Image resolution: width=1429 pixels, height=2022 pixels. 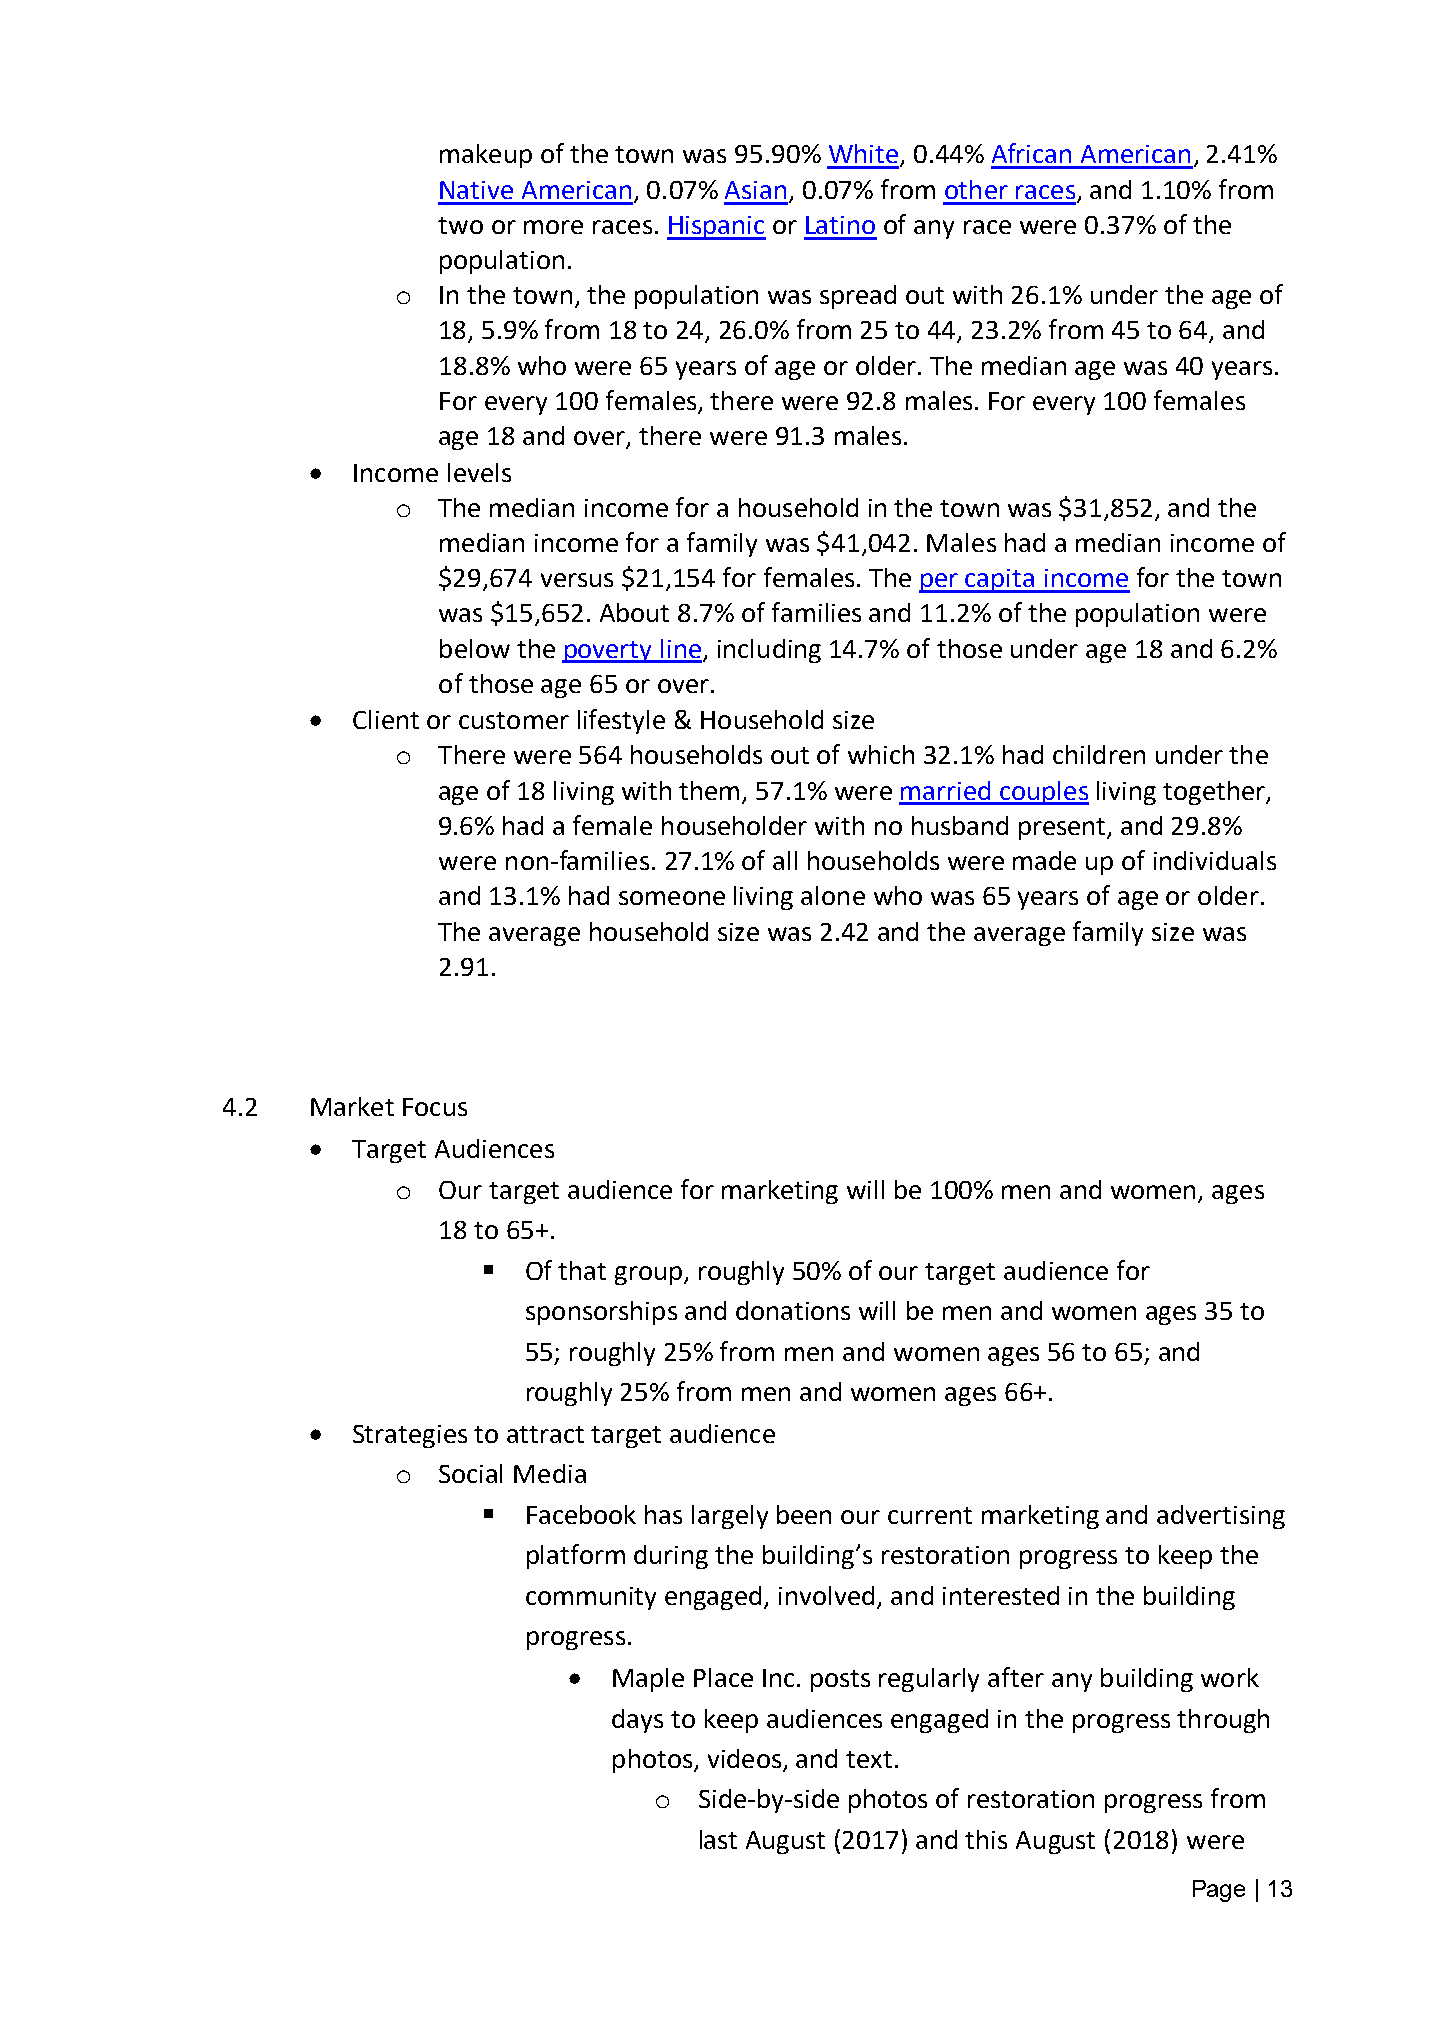 I want to click on customer, so click(x=514, y=720).
